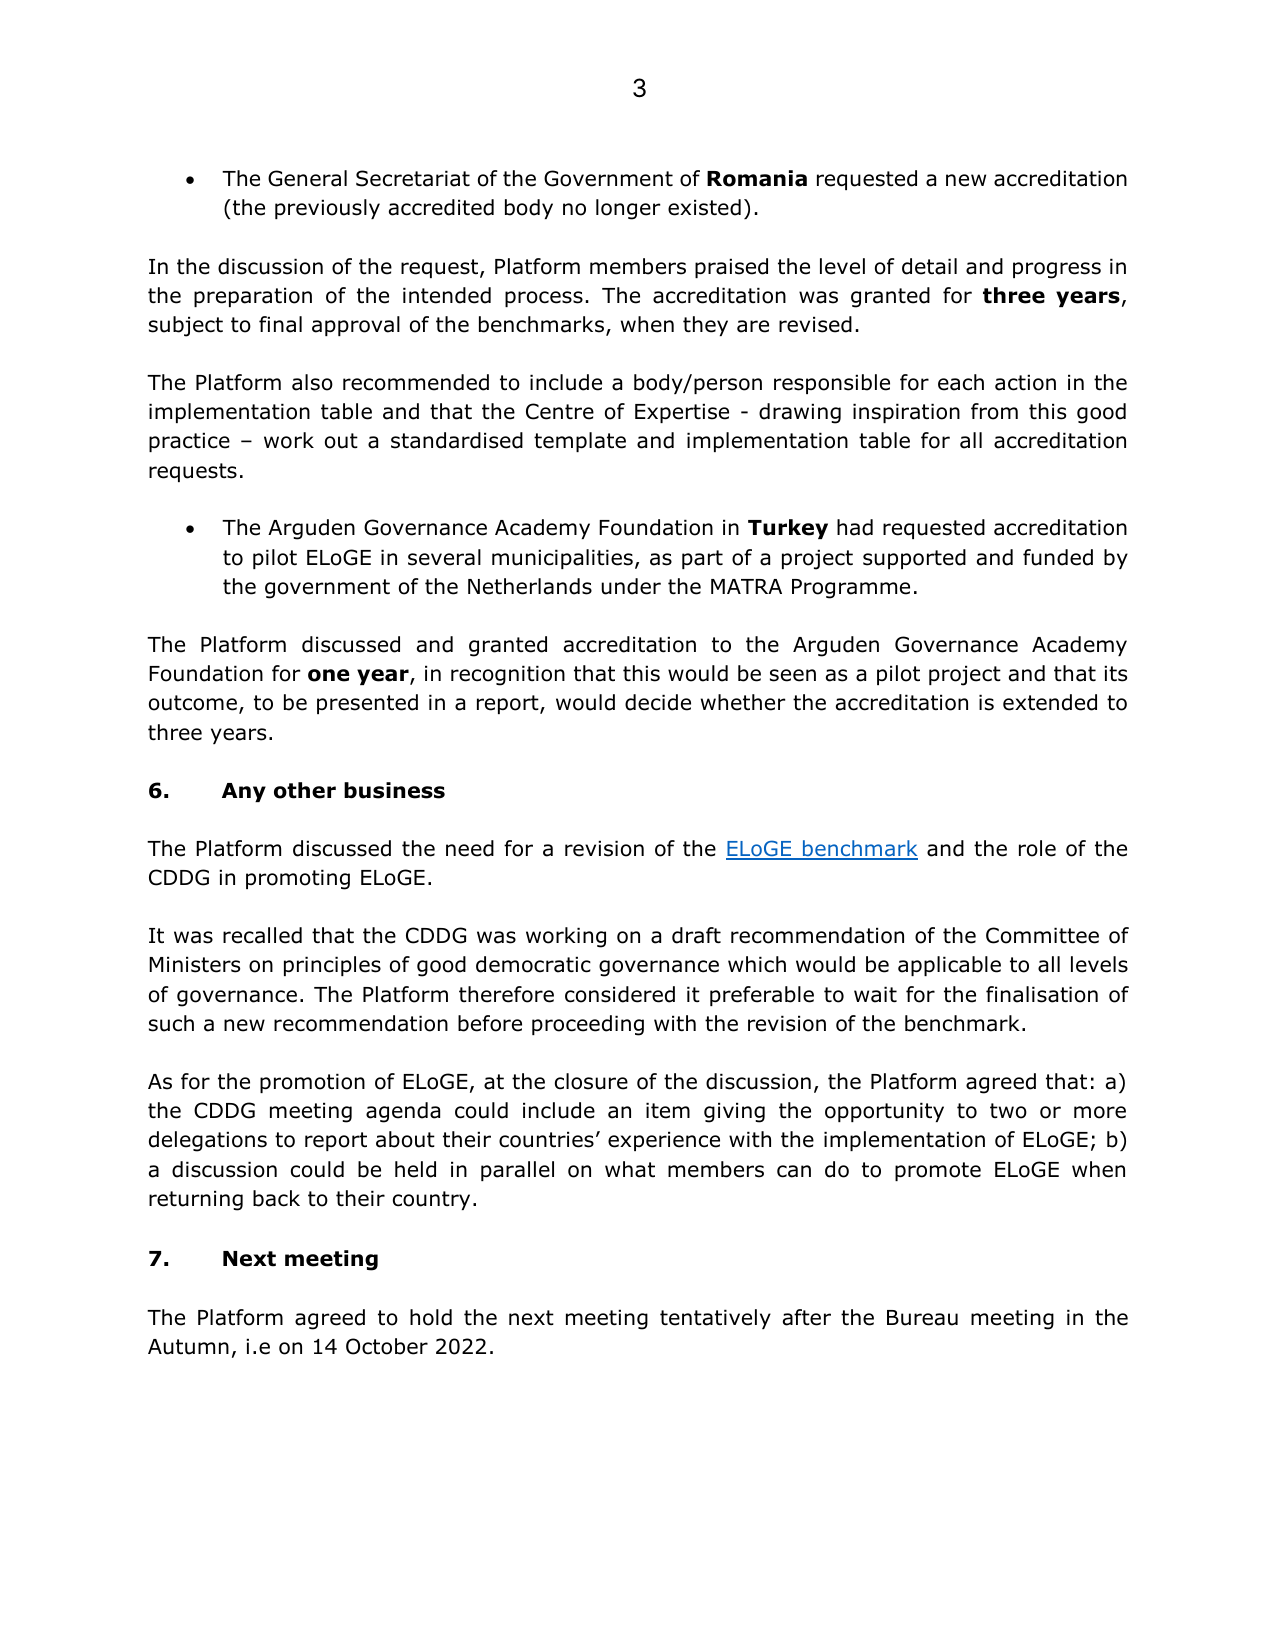  I want to click on previously, so click(327, 209).
